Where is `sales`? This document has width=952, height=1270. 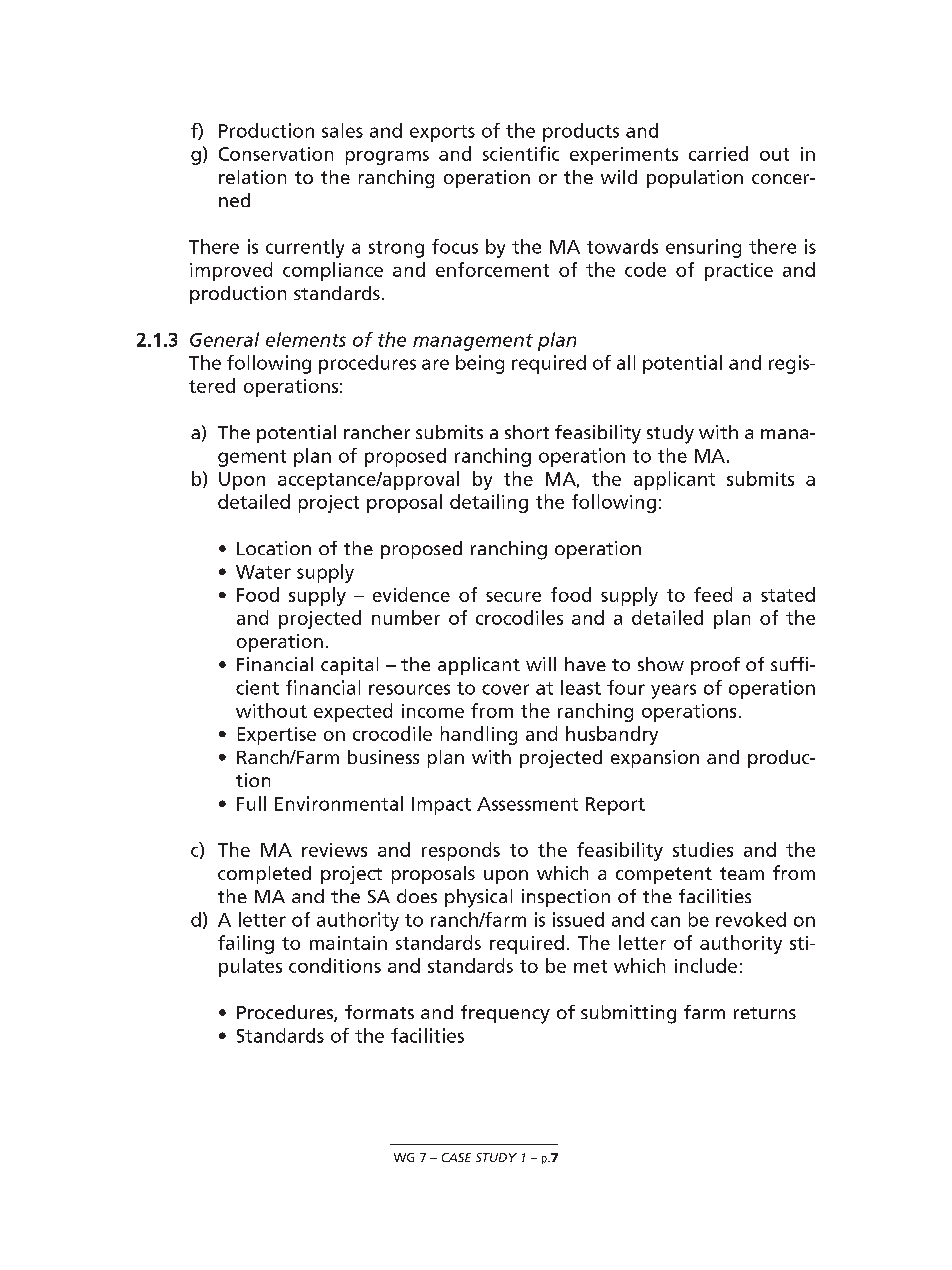 sales is located at coordinates (342, 130).
